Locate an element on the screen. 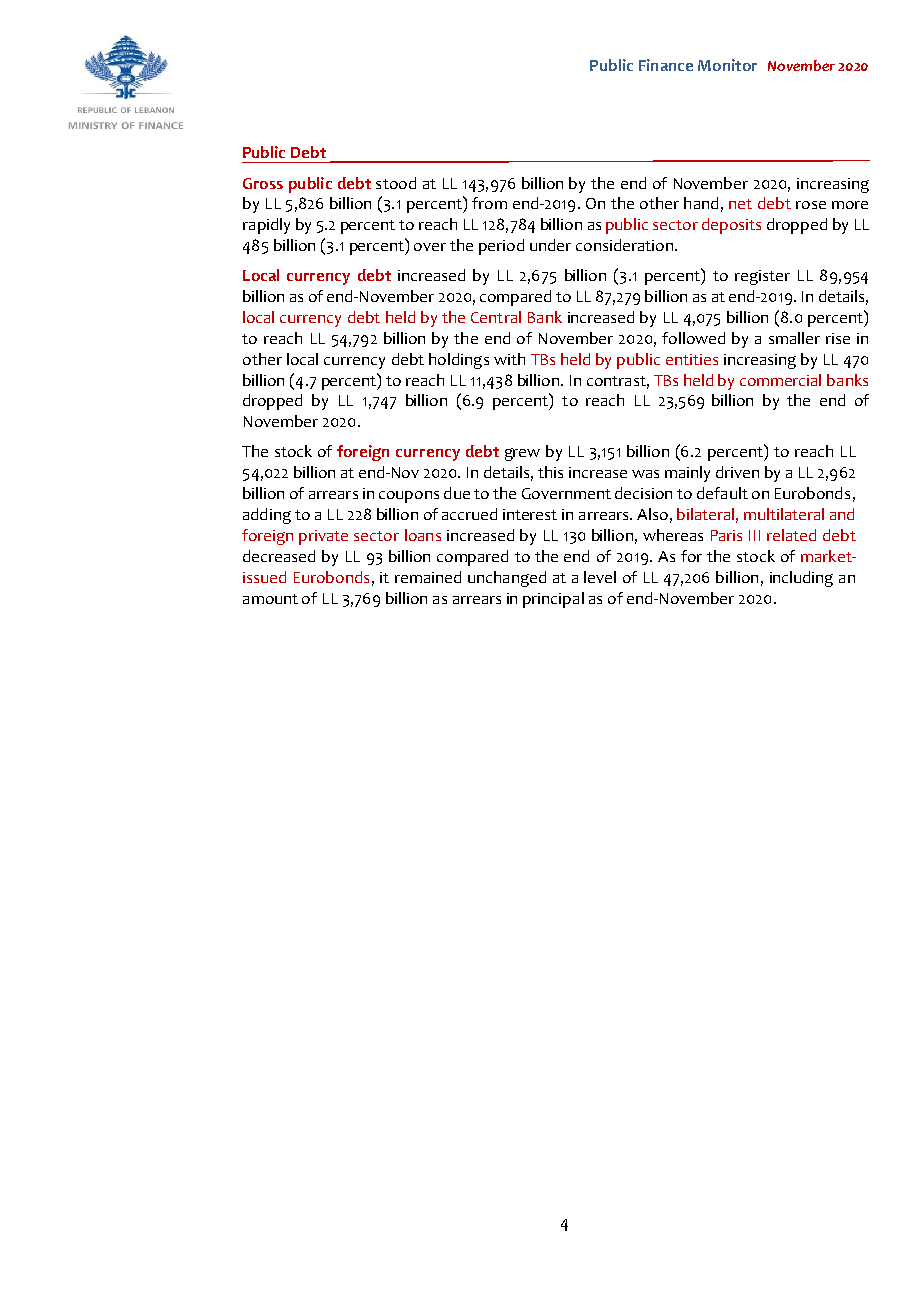 This screenshot has width=924, height=1308. stood is located at coordinates (396, 183).
